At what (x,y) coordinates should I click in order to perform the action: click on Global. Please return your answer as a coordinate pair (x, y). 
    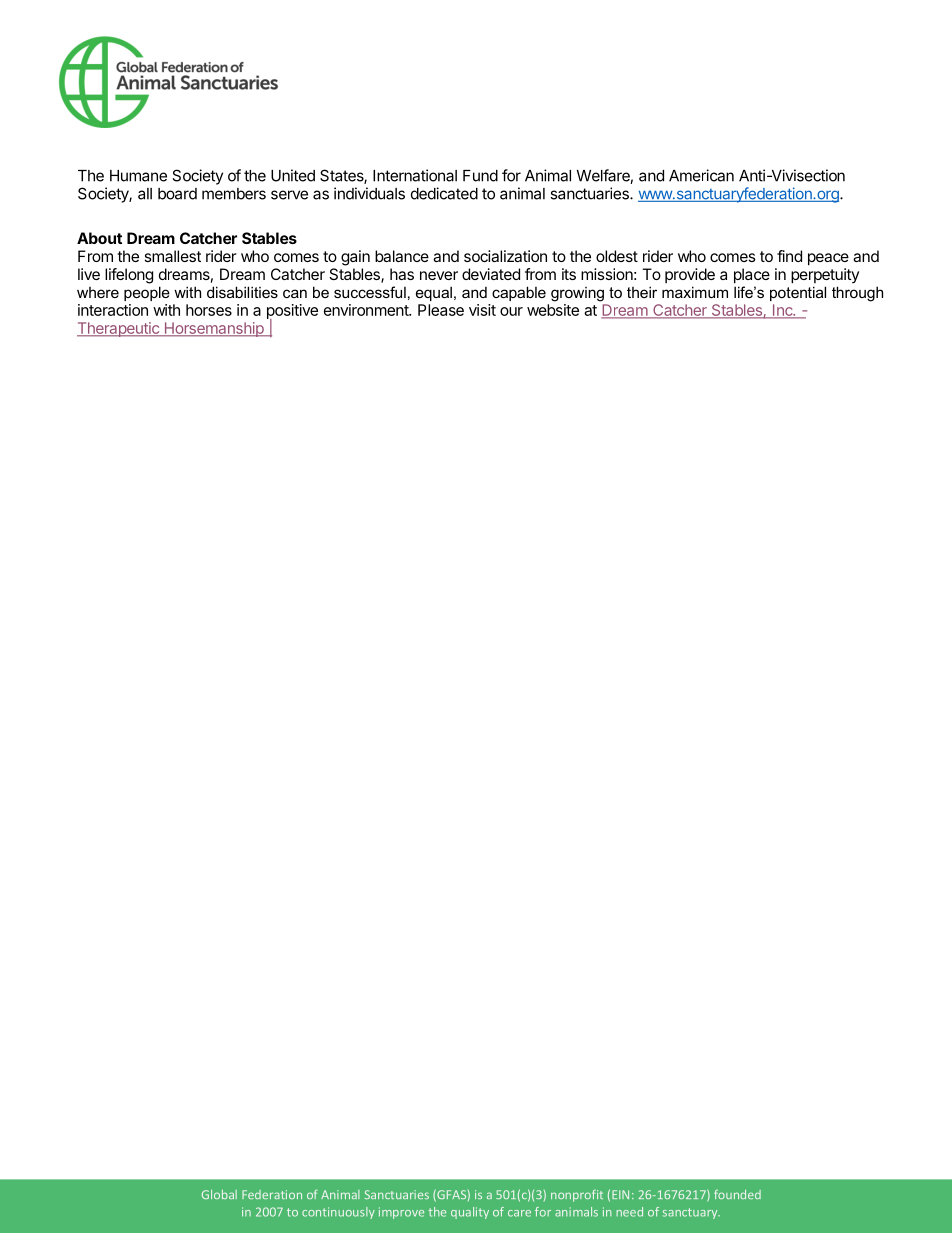
    Looking at the image, I should click on (219, 1194).
